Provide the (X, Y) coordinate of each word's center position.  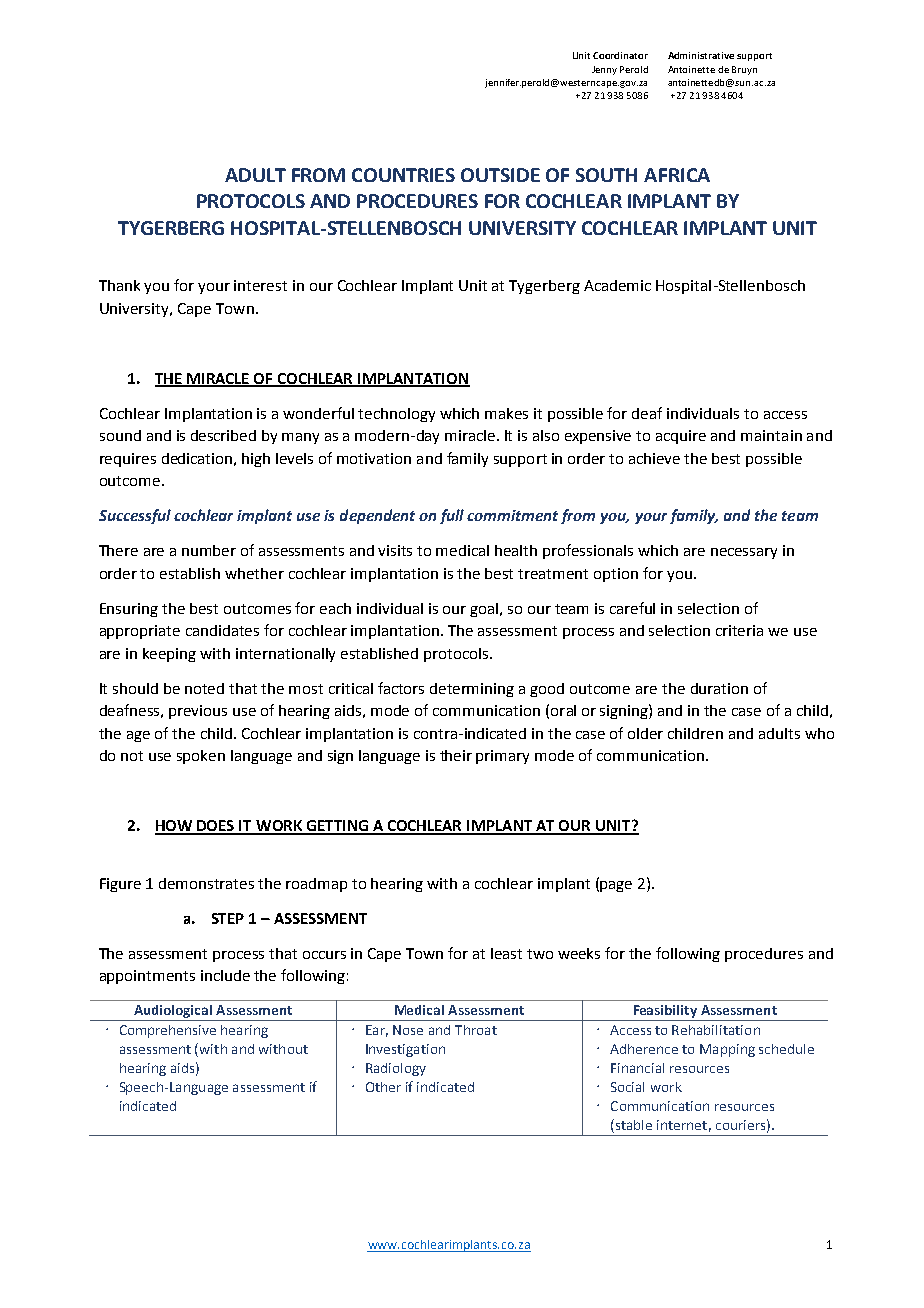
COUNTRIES (403, 175)
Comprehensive (168, 1031)
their (456, 755)
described (223, 435)
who (819, 733)
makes (506, 413)
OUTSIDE (500, 175)
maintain (771, 435)
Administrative (701, 55)
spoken (201, 757)
